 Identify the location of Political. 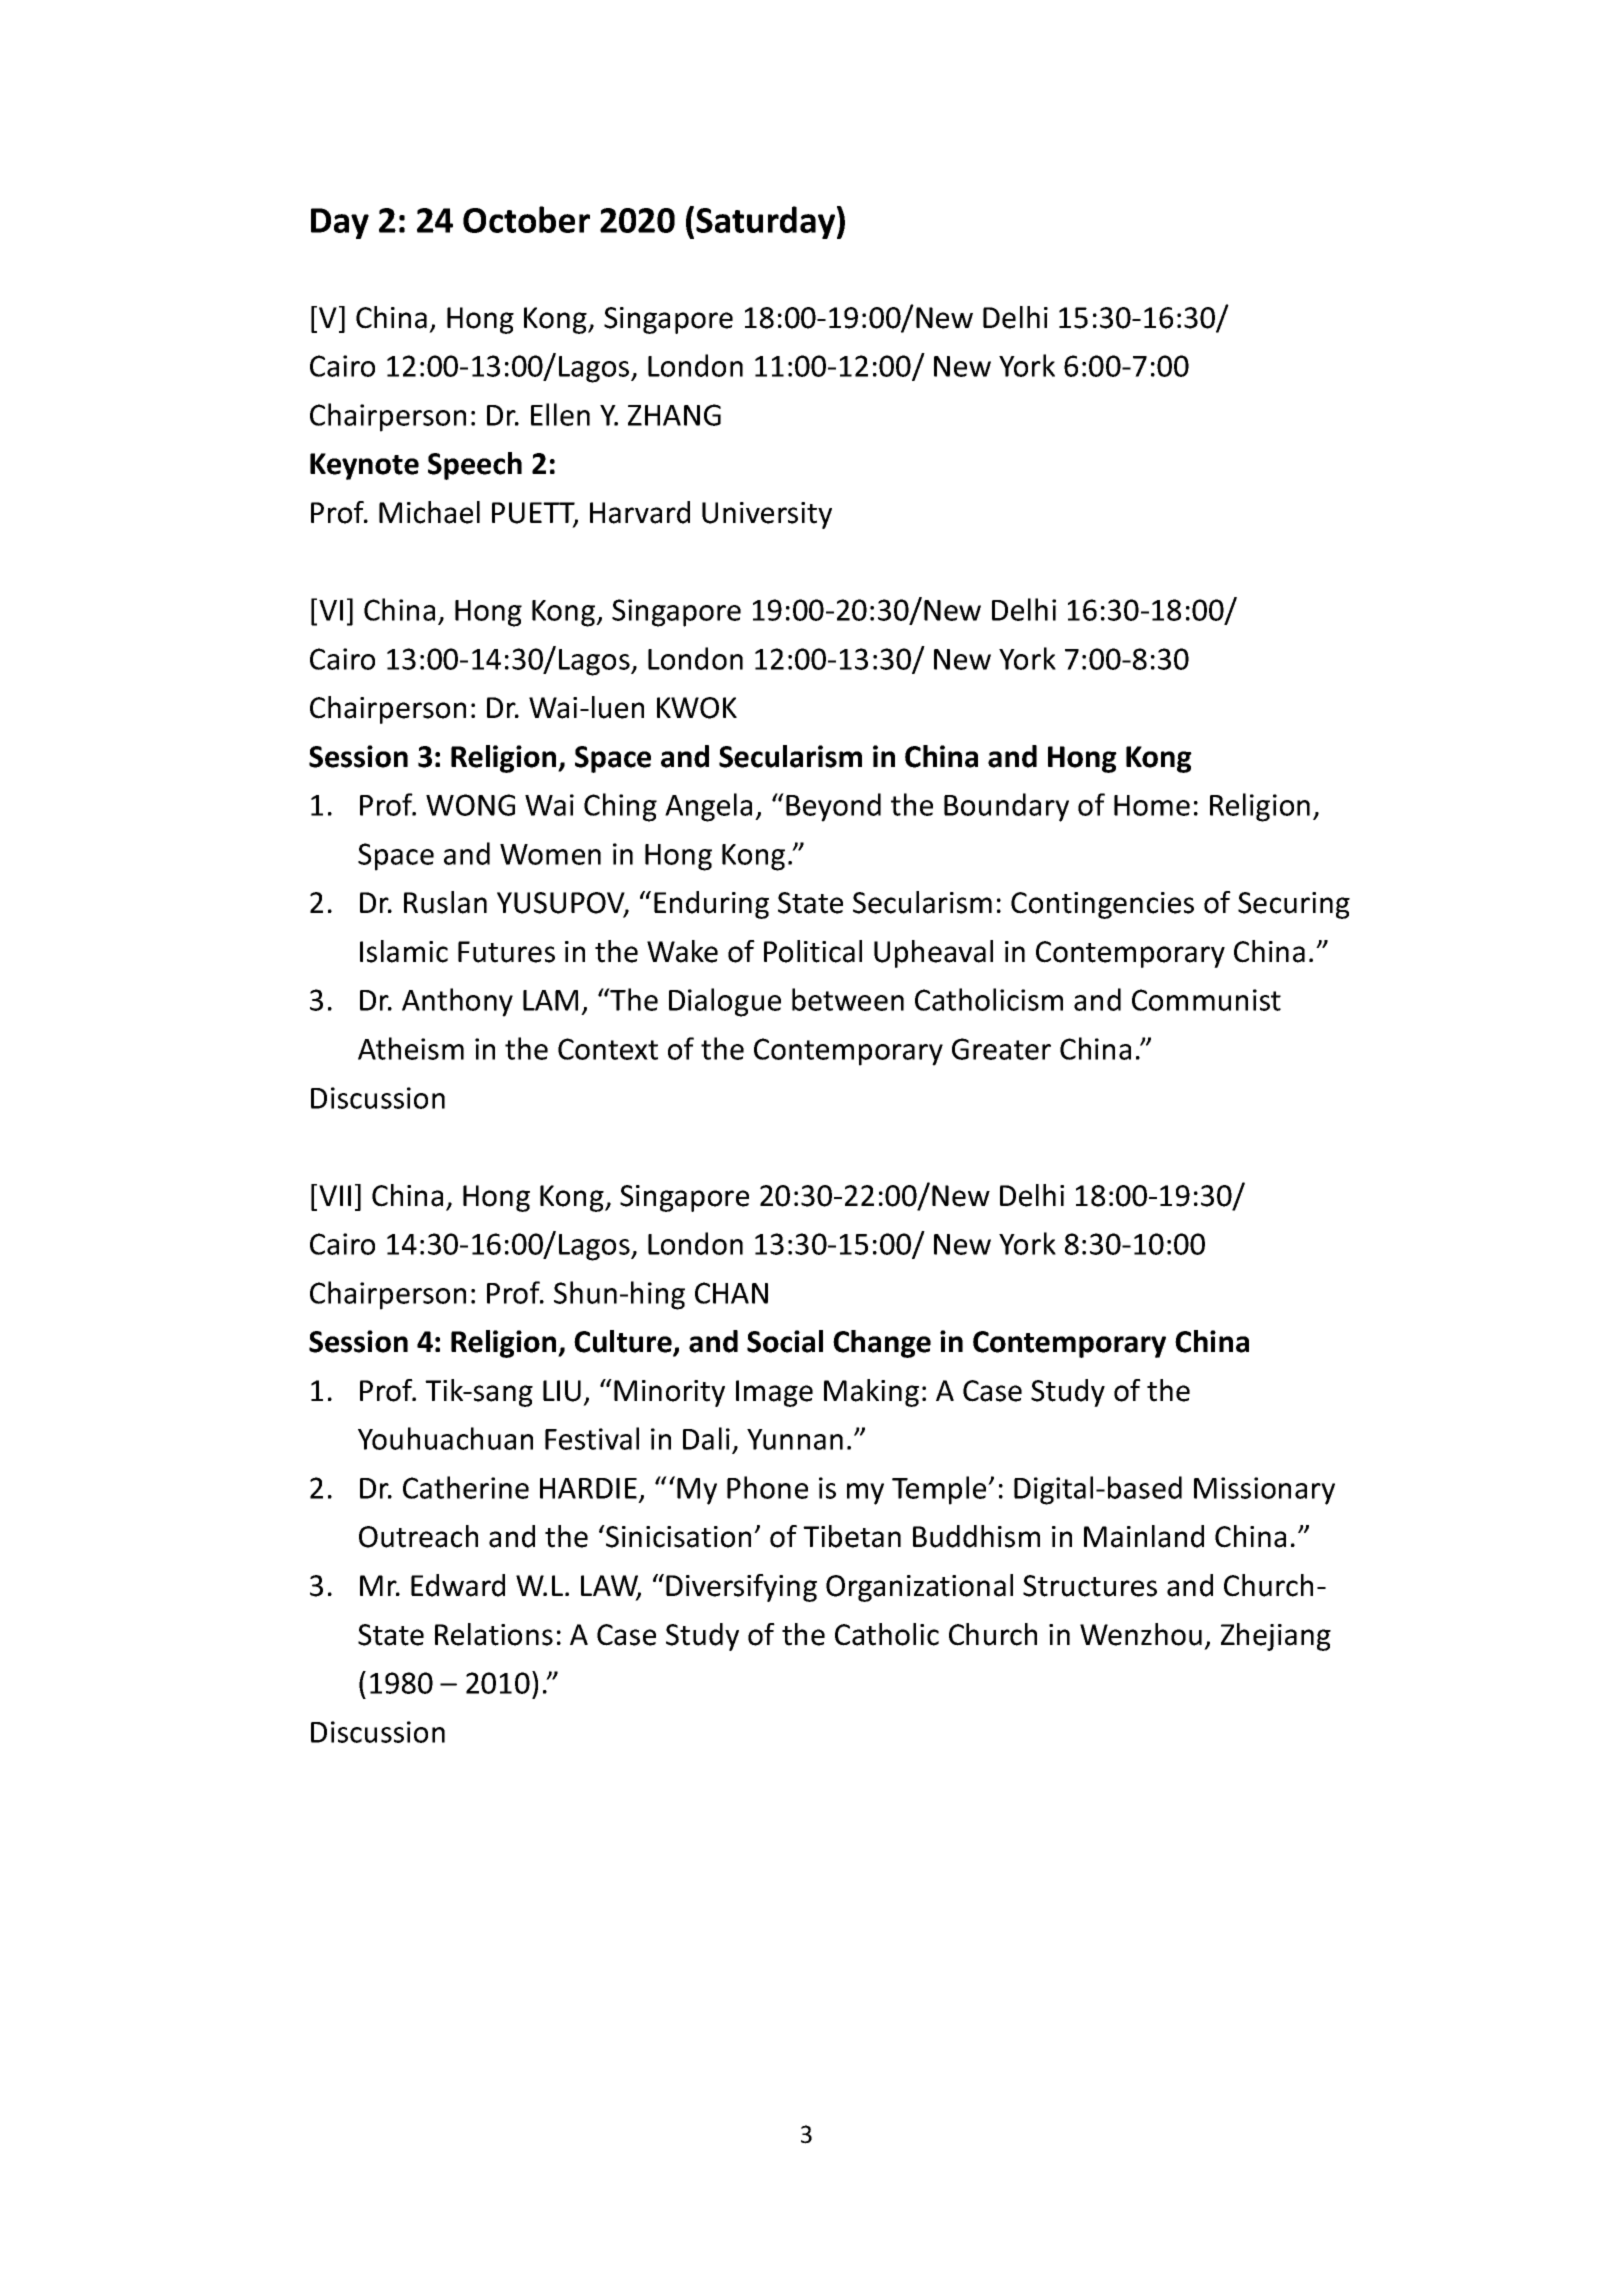
(813, 951).
